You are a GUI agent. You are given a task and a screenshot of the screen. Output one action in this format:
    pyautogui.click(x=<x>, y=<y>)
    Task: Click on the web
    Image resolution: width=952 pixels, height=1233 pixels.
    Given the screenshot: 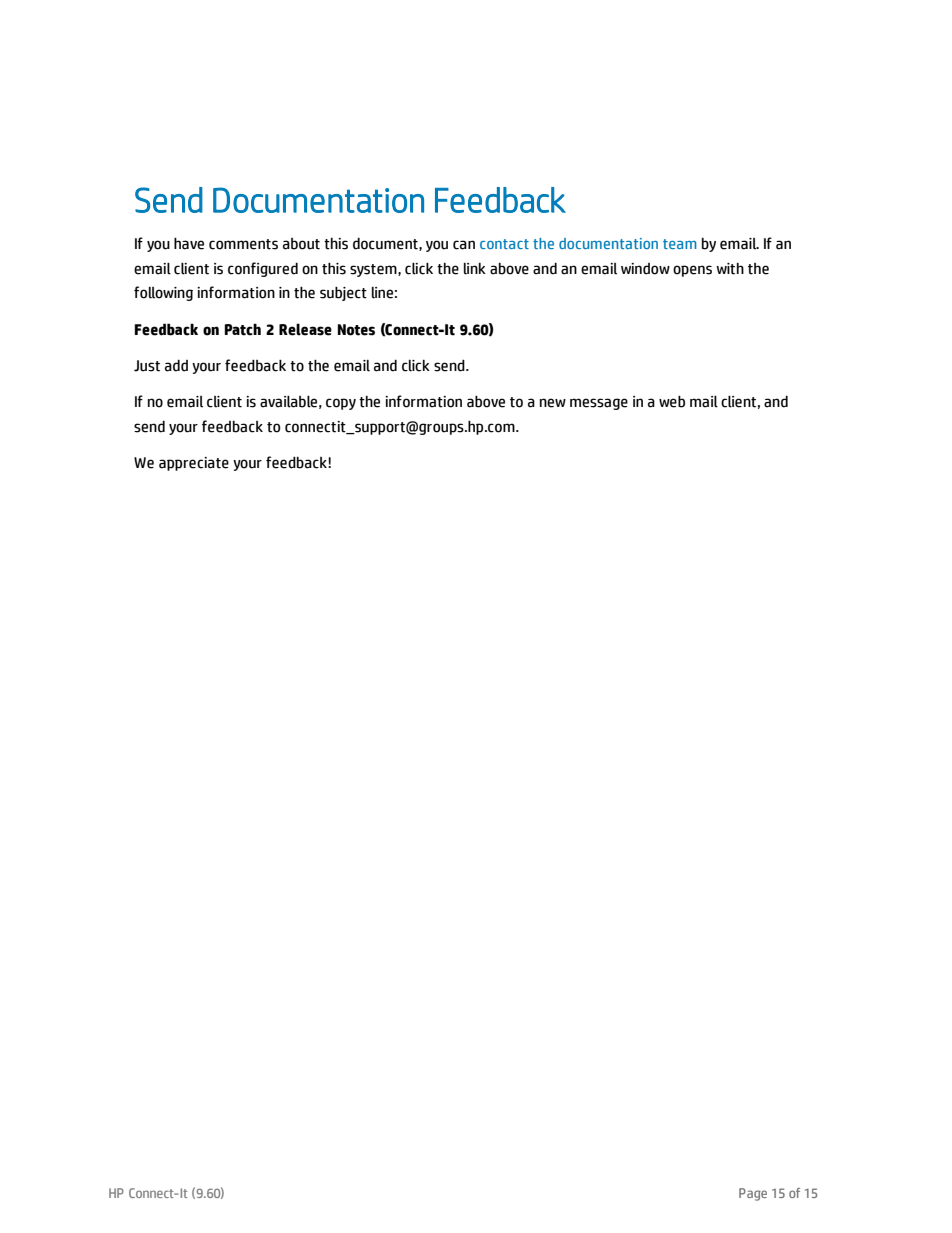 What is the action you would take?
    pyautogui.click(x=672, y=402)
